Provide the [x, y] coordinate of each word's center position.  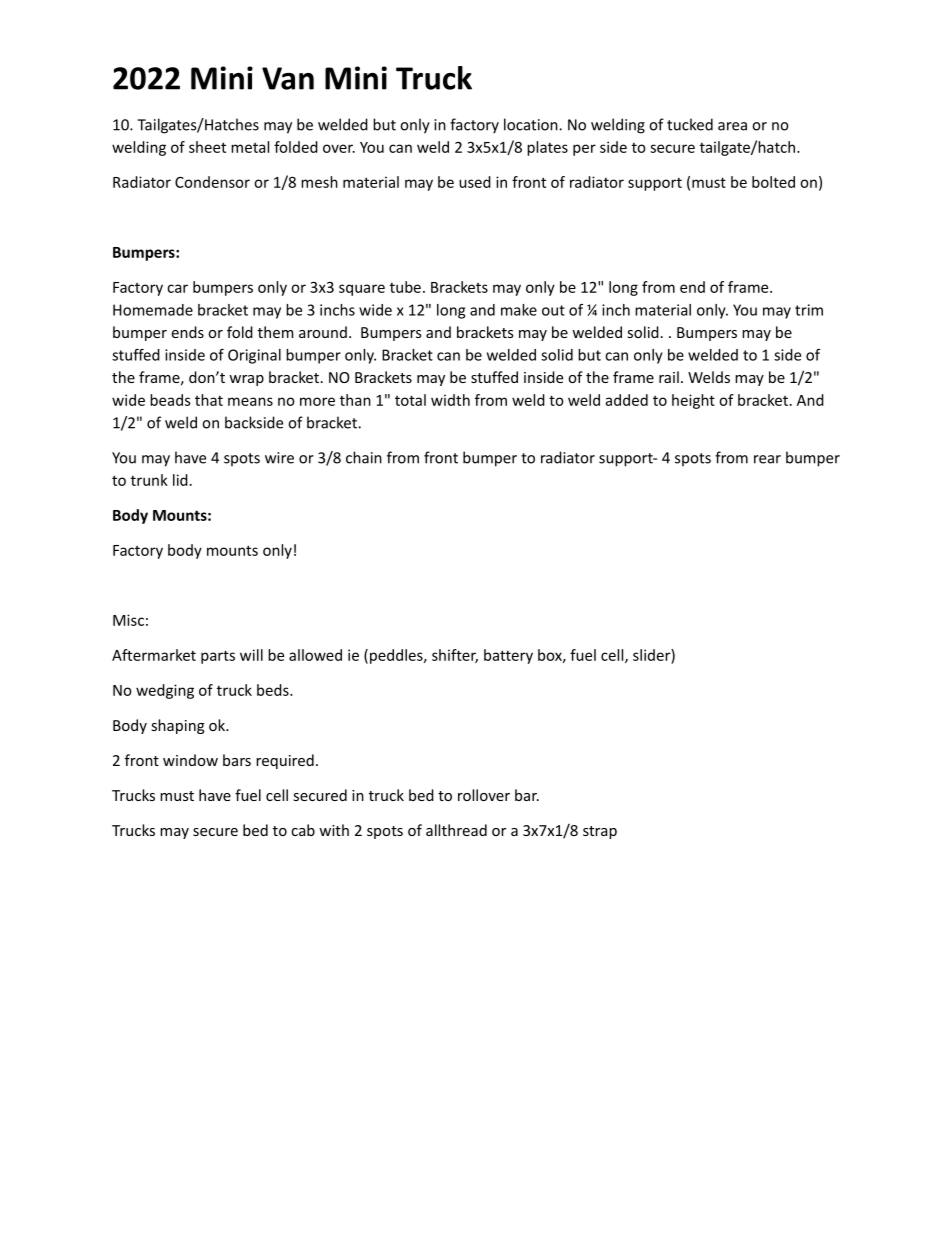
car [177, 288]
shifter [455, 656]
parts [218, 657]
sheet [207, 147]
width [450, 400]
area [732, 126]
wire [279, 458]
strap [600, 832]
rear [767, 459]
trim [809, 310]
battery [508, 656]
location [532, 124]
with [334, 830]
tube [405, 287]
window [190, 760]
